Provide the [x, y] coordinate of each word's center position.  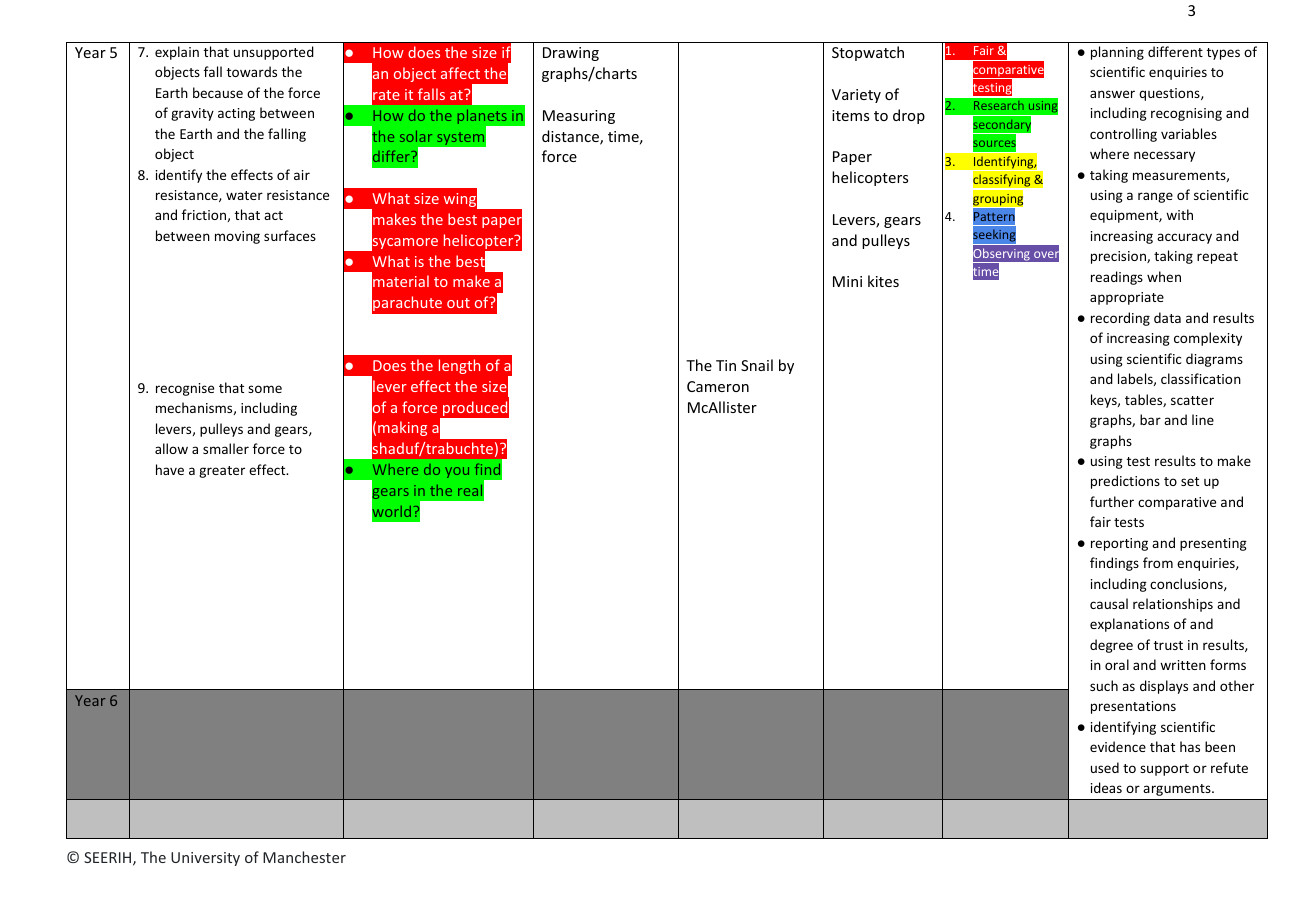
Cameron [718, 386]
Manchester [304, 857]
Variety [856, 96]
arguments [1178, 790]
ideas [1106, 787]
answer [1112, 94]
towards [252, 71]
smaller [226, 448]
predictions [1125, 482]
